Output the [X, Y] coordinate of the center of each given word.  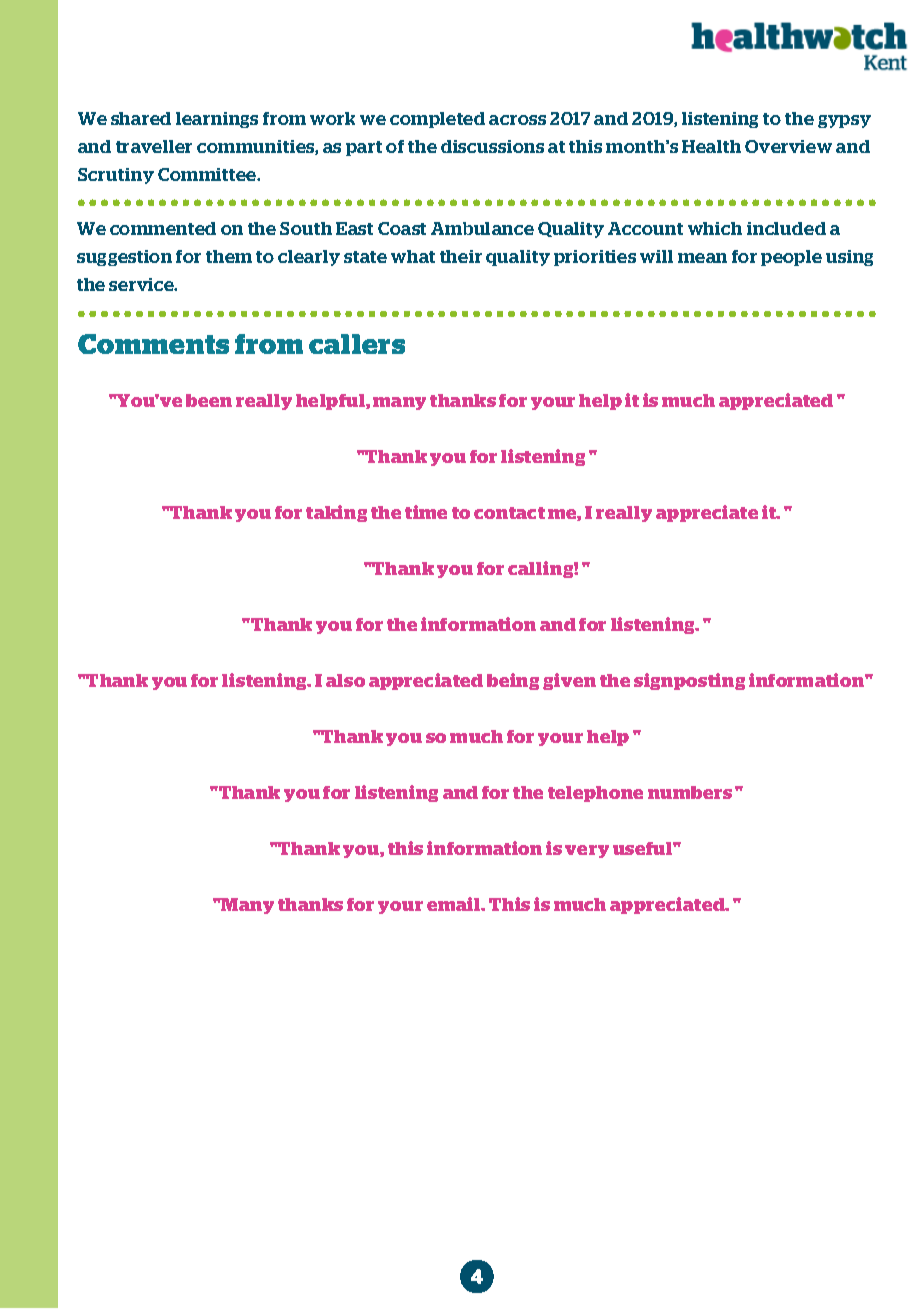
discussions [492, 146]
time [426, 512]
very [587, 851]
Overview [788, 146]
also [345, 680]
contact [509, 513]
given [569, 681]
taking [336, 513]
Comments [153, 344]
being [513, 681]
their [461, 256]
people [791, 258]
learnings [217, 120]
